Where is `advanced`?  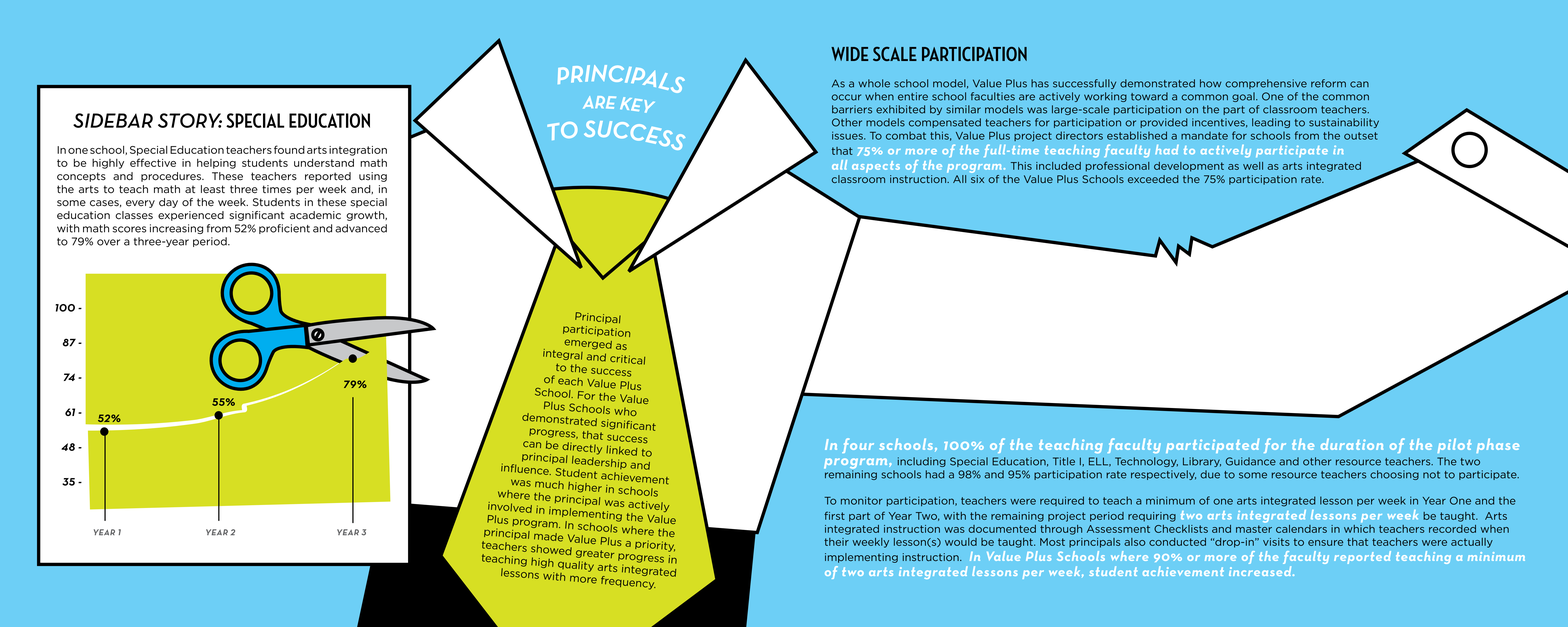 advanced is located at coordinates (361, 228).
